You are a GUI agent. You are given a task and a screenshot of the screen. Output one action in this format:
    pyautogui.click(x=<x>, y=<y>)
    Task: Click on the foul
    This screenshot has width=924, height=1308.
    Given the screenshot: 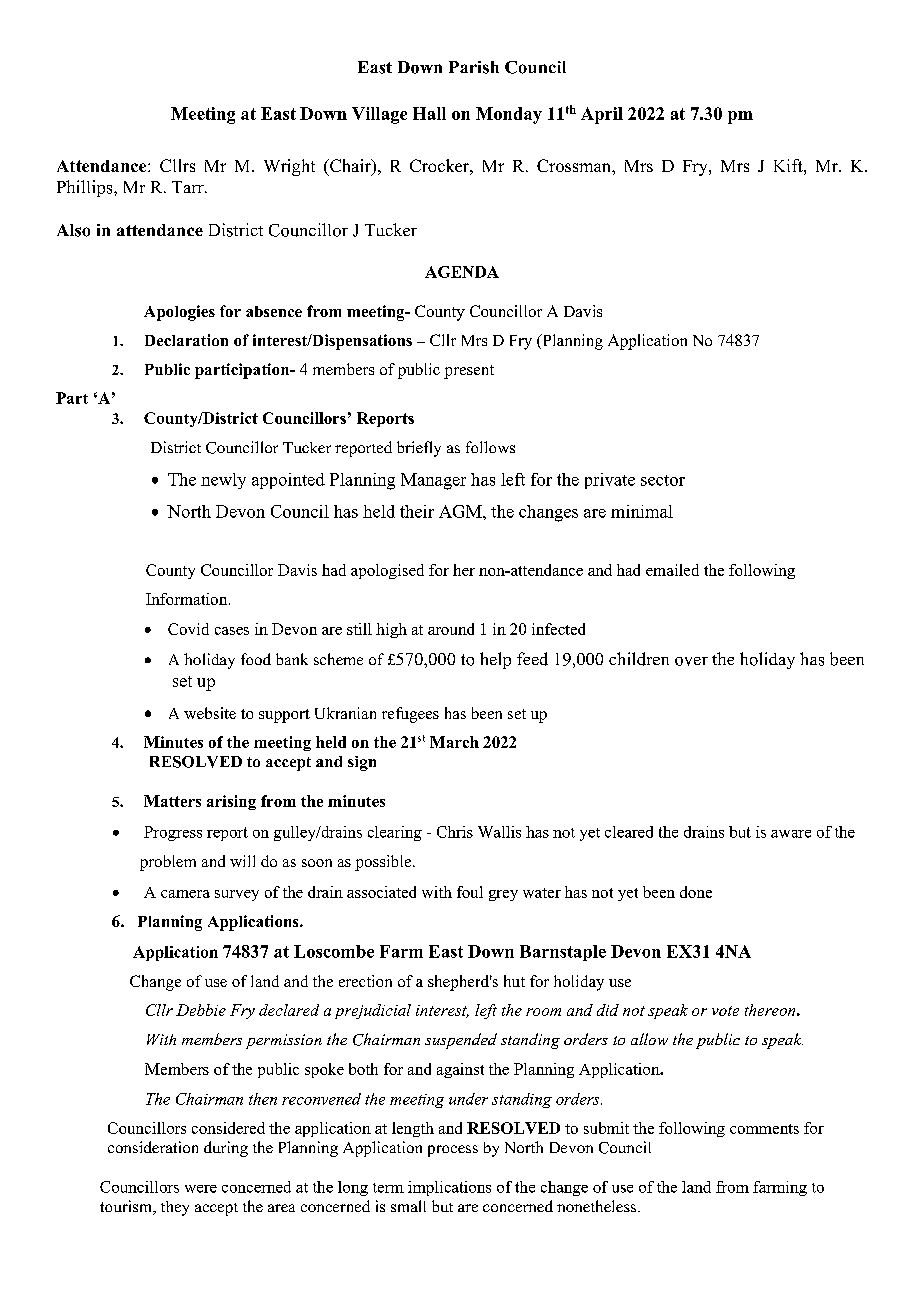 What is the action you would take?
    pyautogui.click(x=470, y=892)
